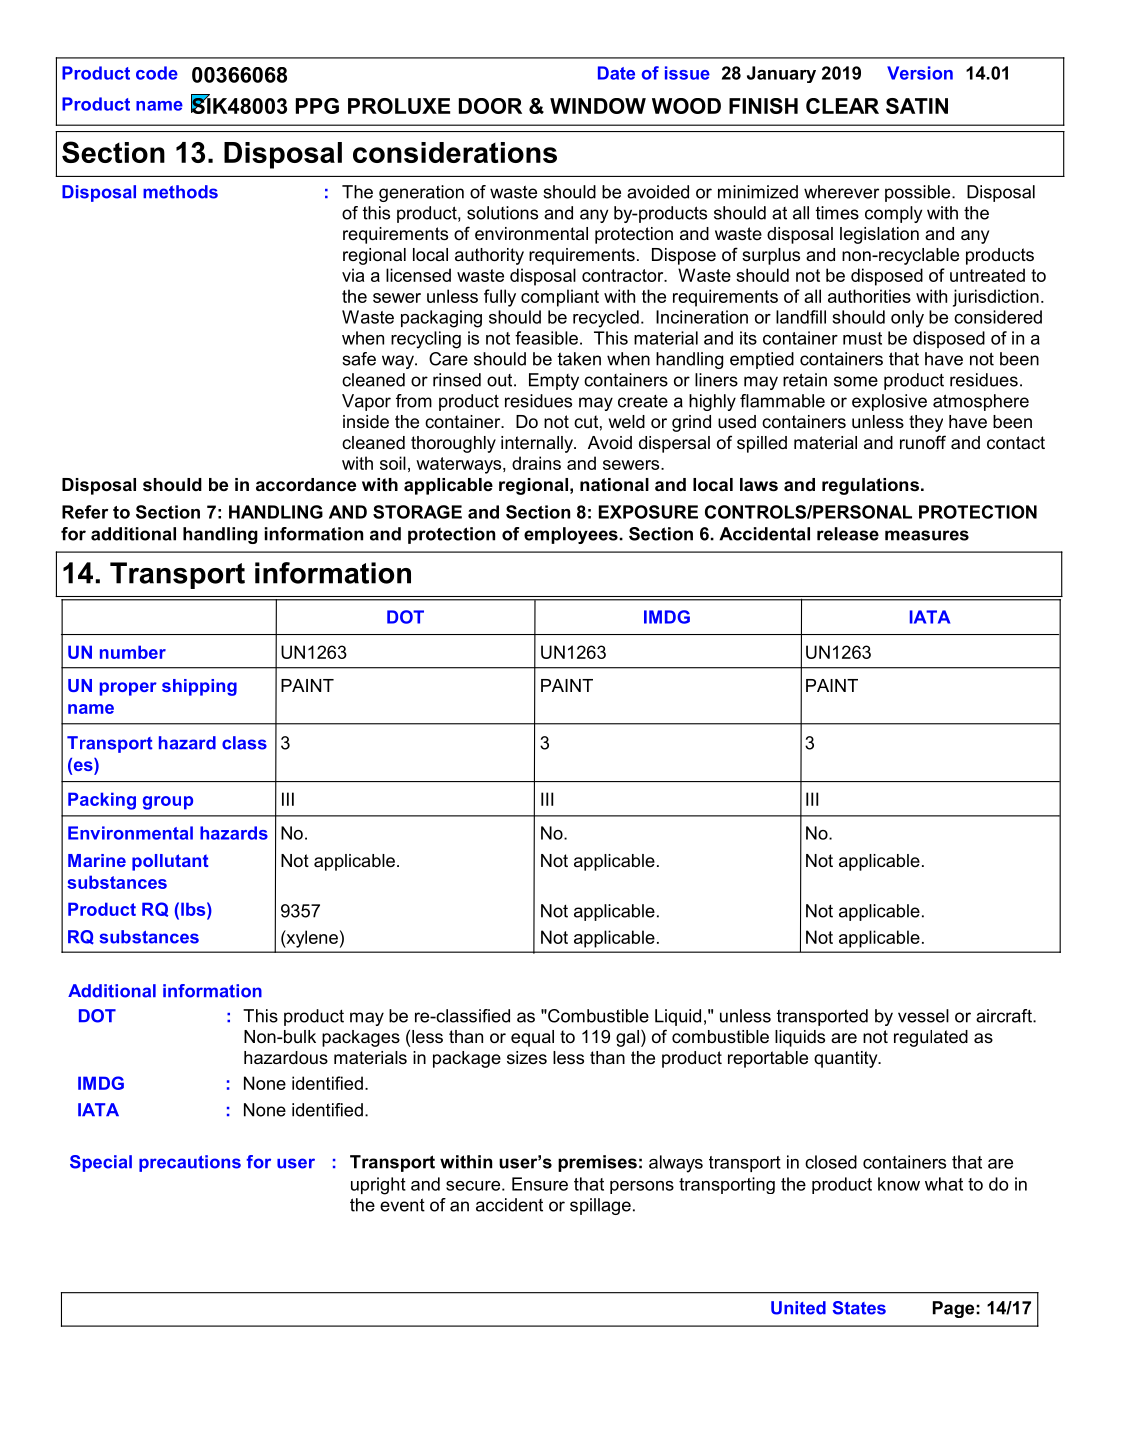 The height and width of the document is (1450, 1121). Describe the element at coordinates (133, 652) in the document. I see `number` at that location.
